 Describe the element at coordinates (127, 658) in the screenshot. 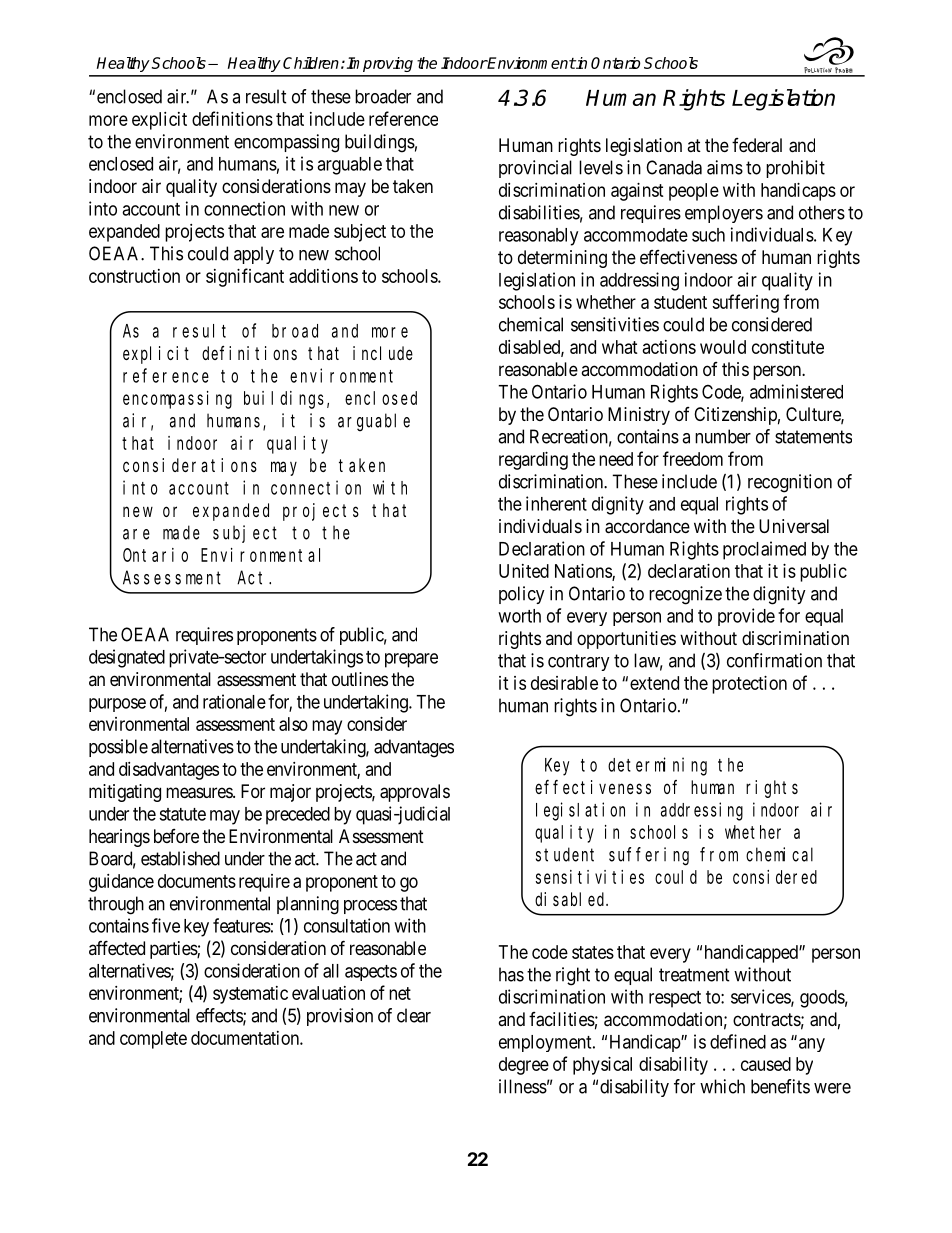

I see `designated` at that location.
